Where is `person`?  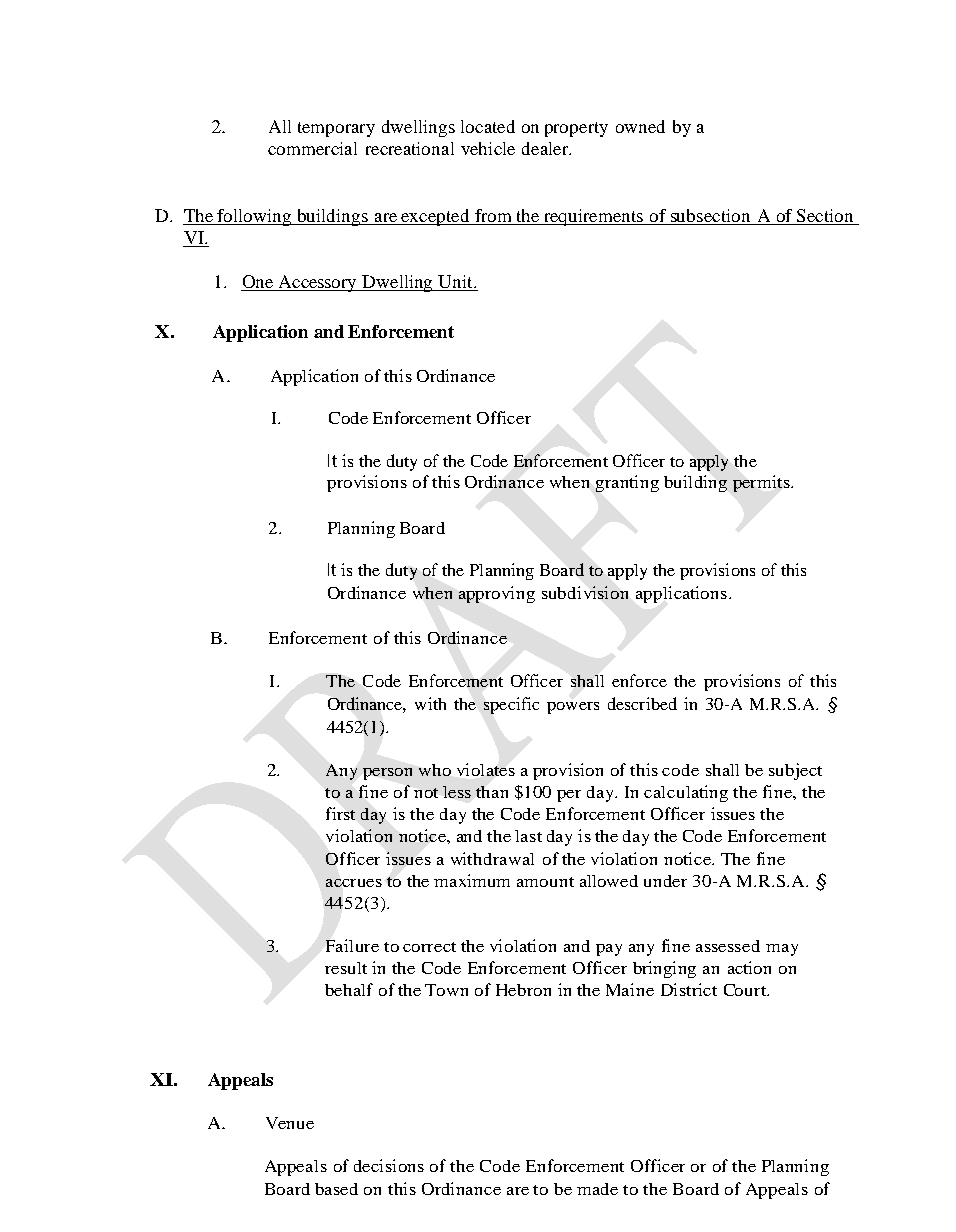 person is located at coordinates (387, 774).
